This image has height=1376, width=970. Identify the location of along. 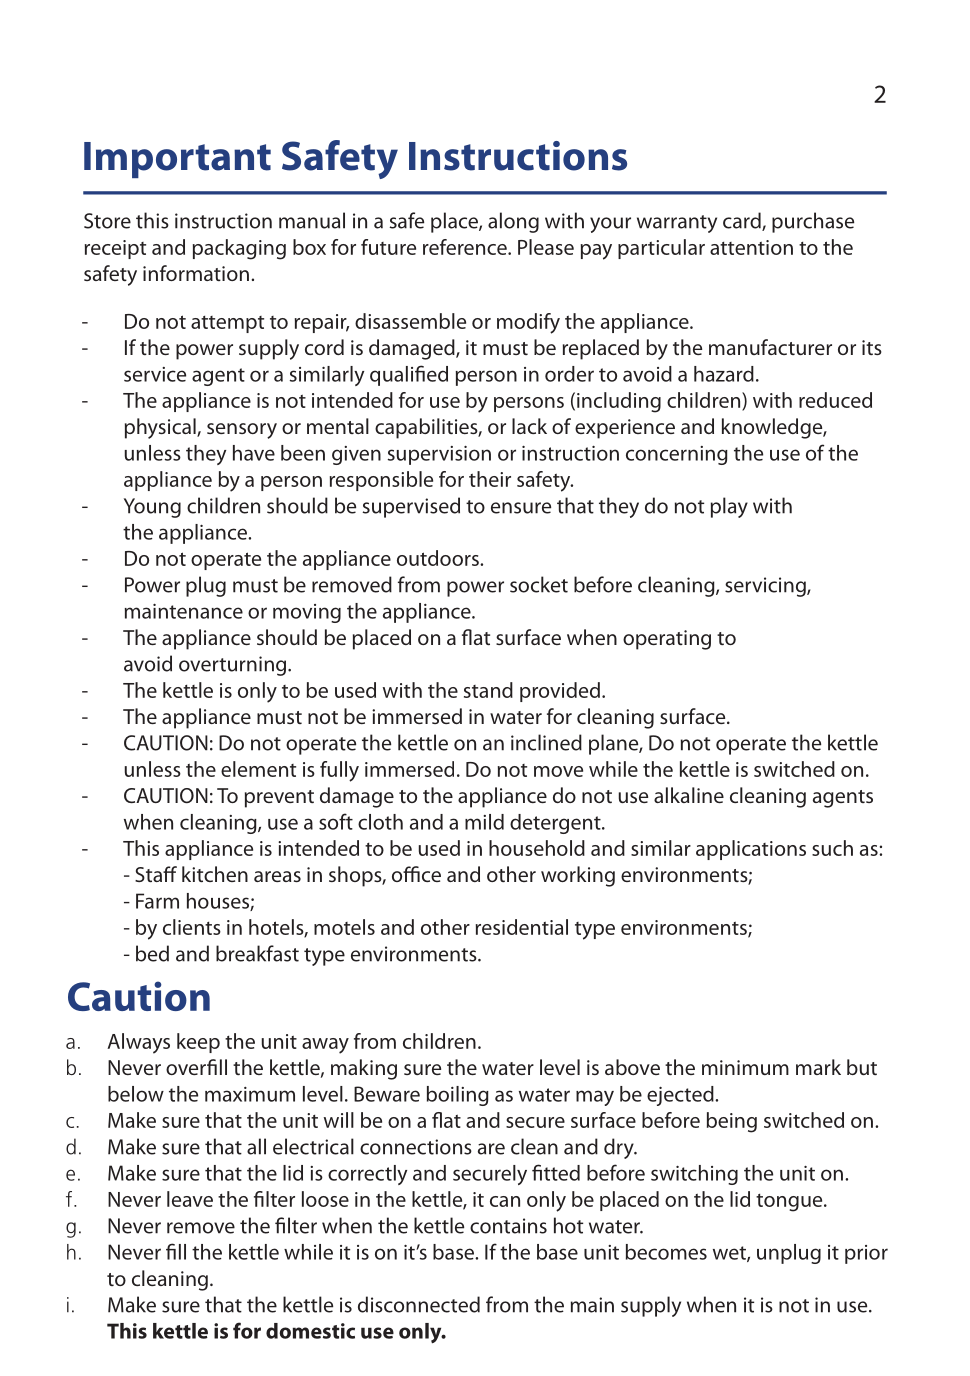
(513, 222).
